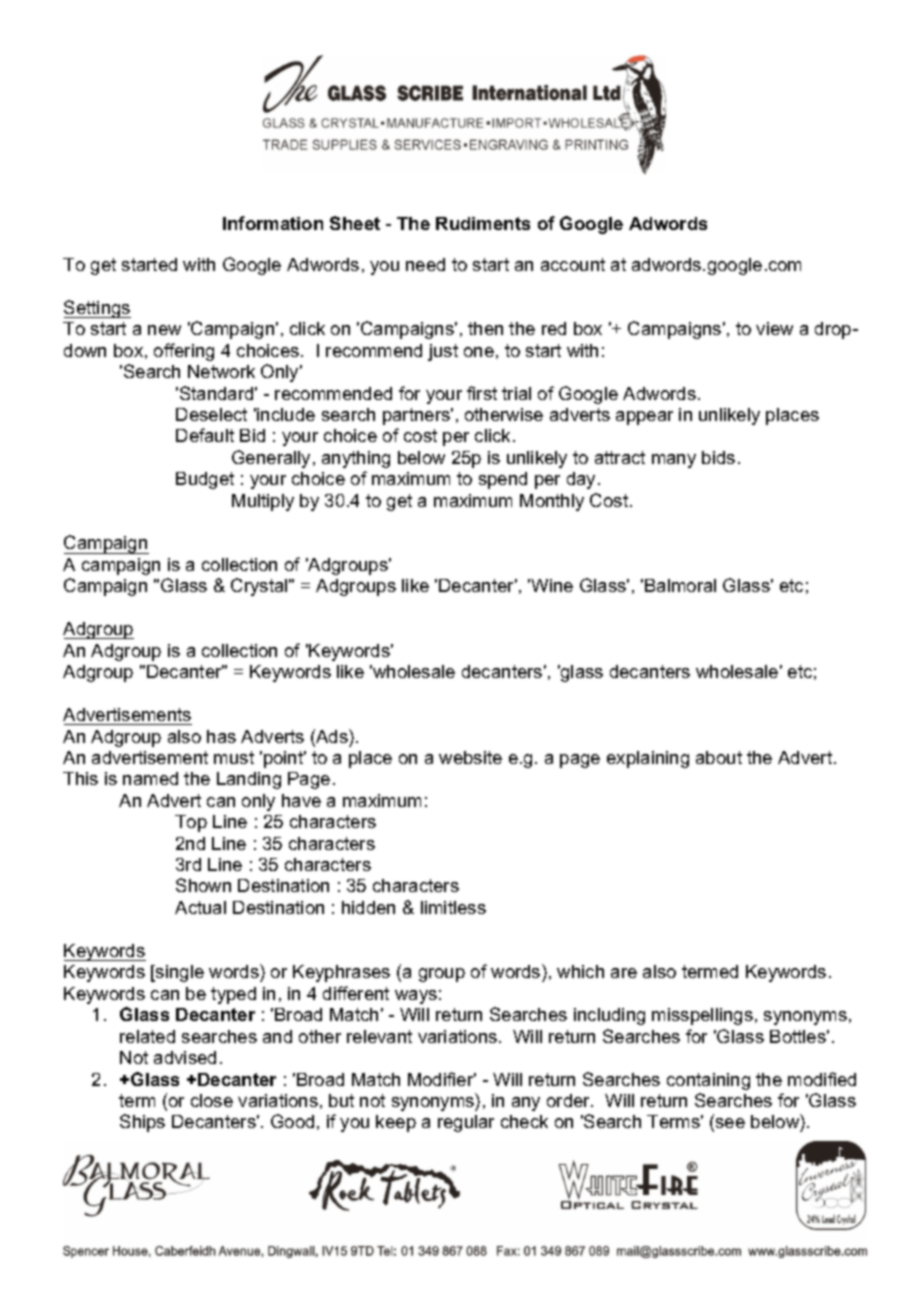 The width and height of the document is (924, 1308). What do you see at coordinates (674, 461) in the document?
I see `many` at bounding box center [674, 461].
